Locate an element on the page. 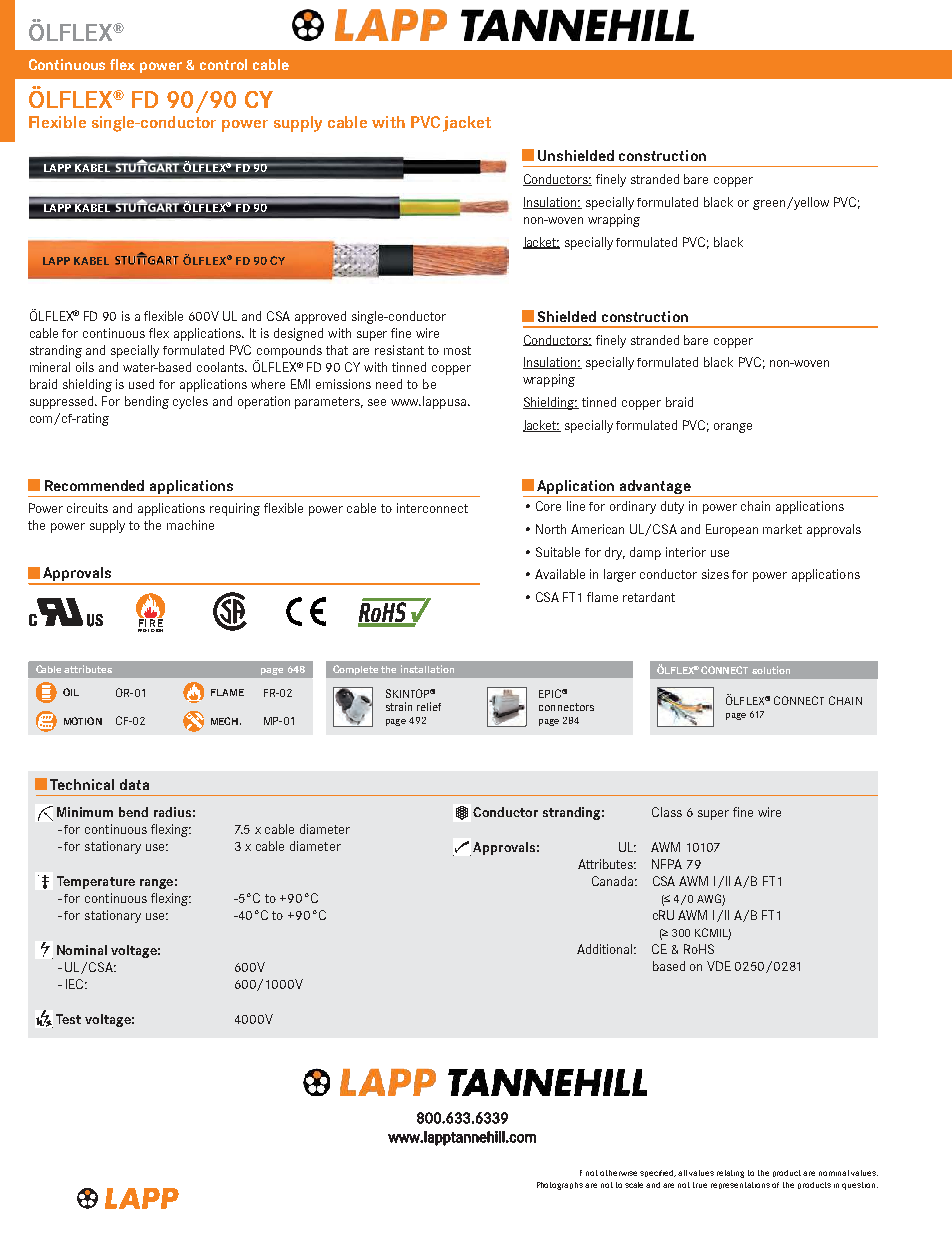 Image resolution: width=952 pixels, height=1237 pixels. Test is located at coordinates (68, 1019).
